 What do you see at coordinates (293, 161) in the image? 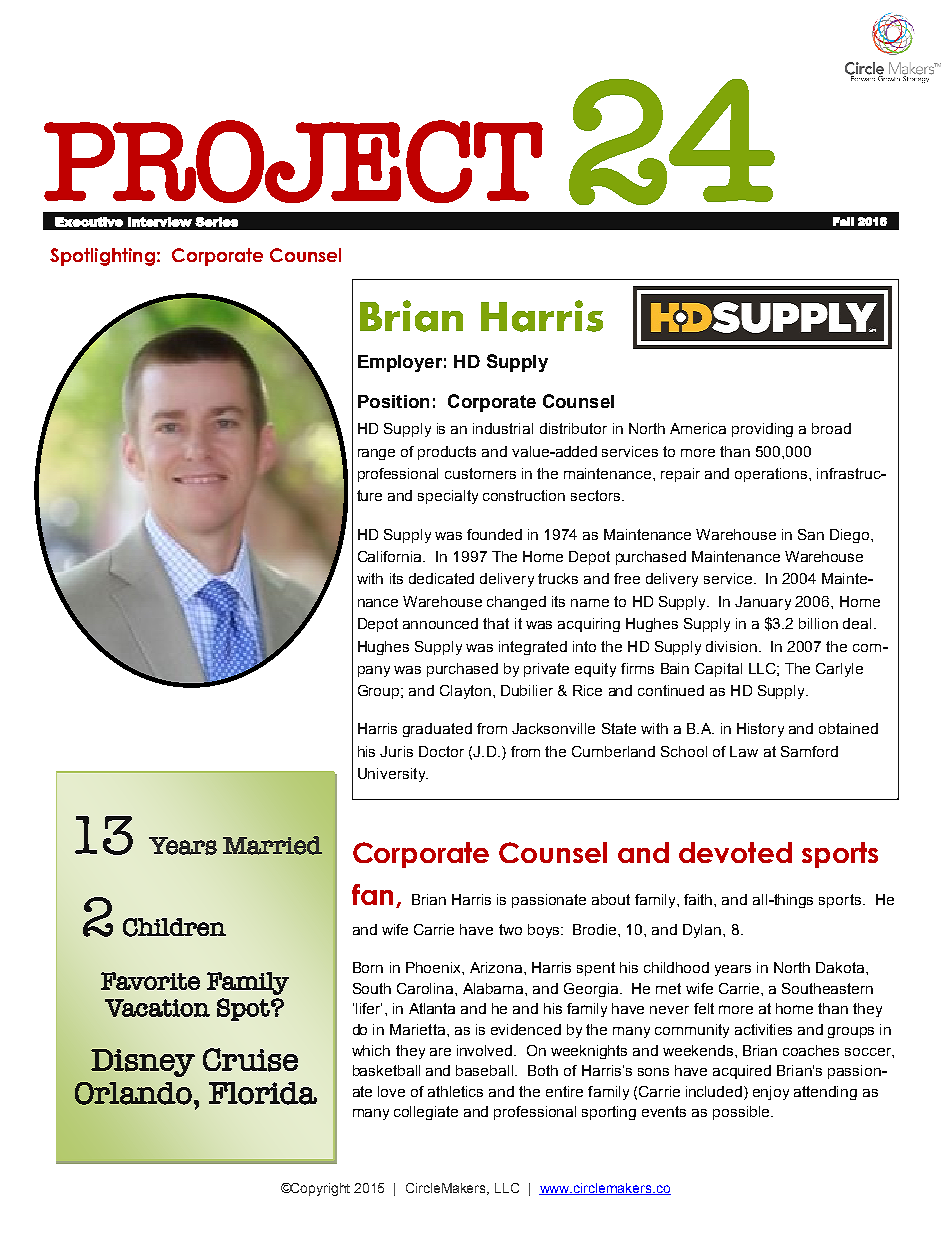
I see `PROJECT` at bounding box center [293, 161].
